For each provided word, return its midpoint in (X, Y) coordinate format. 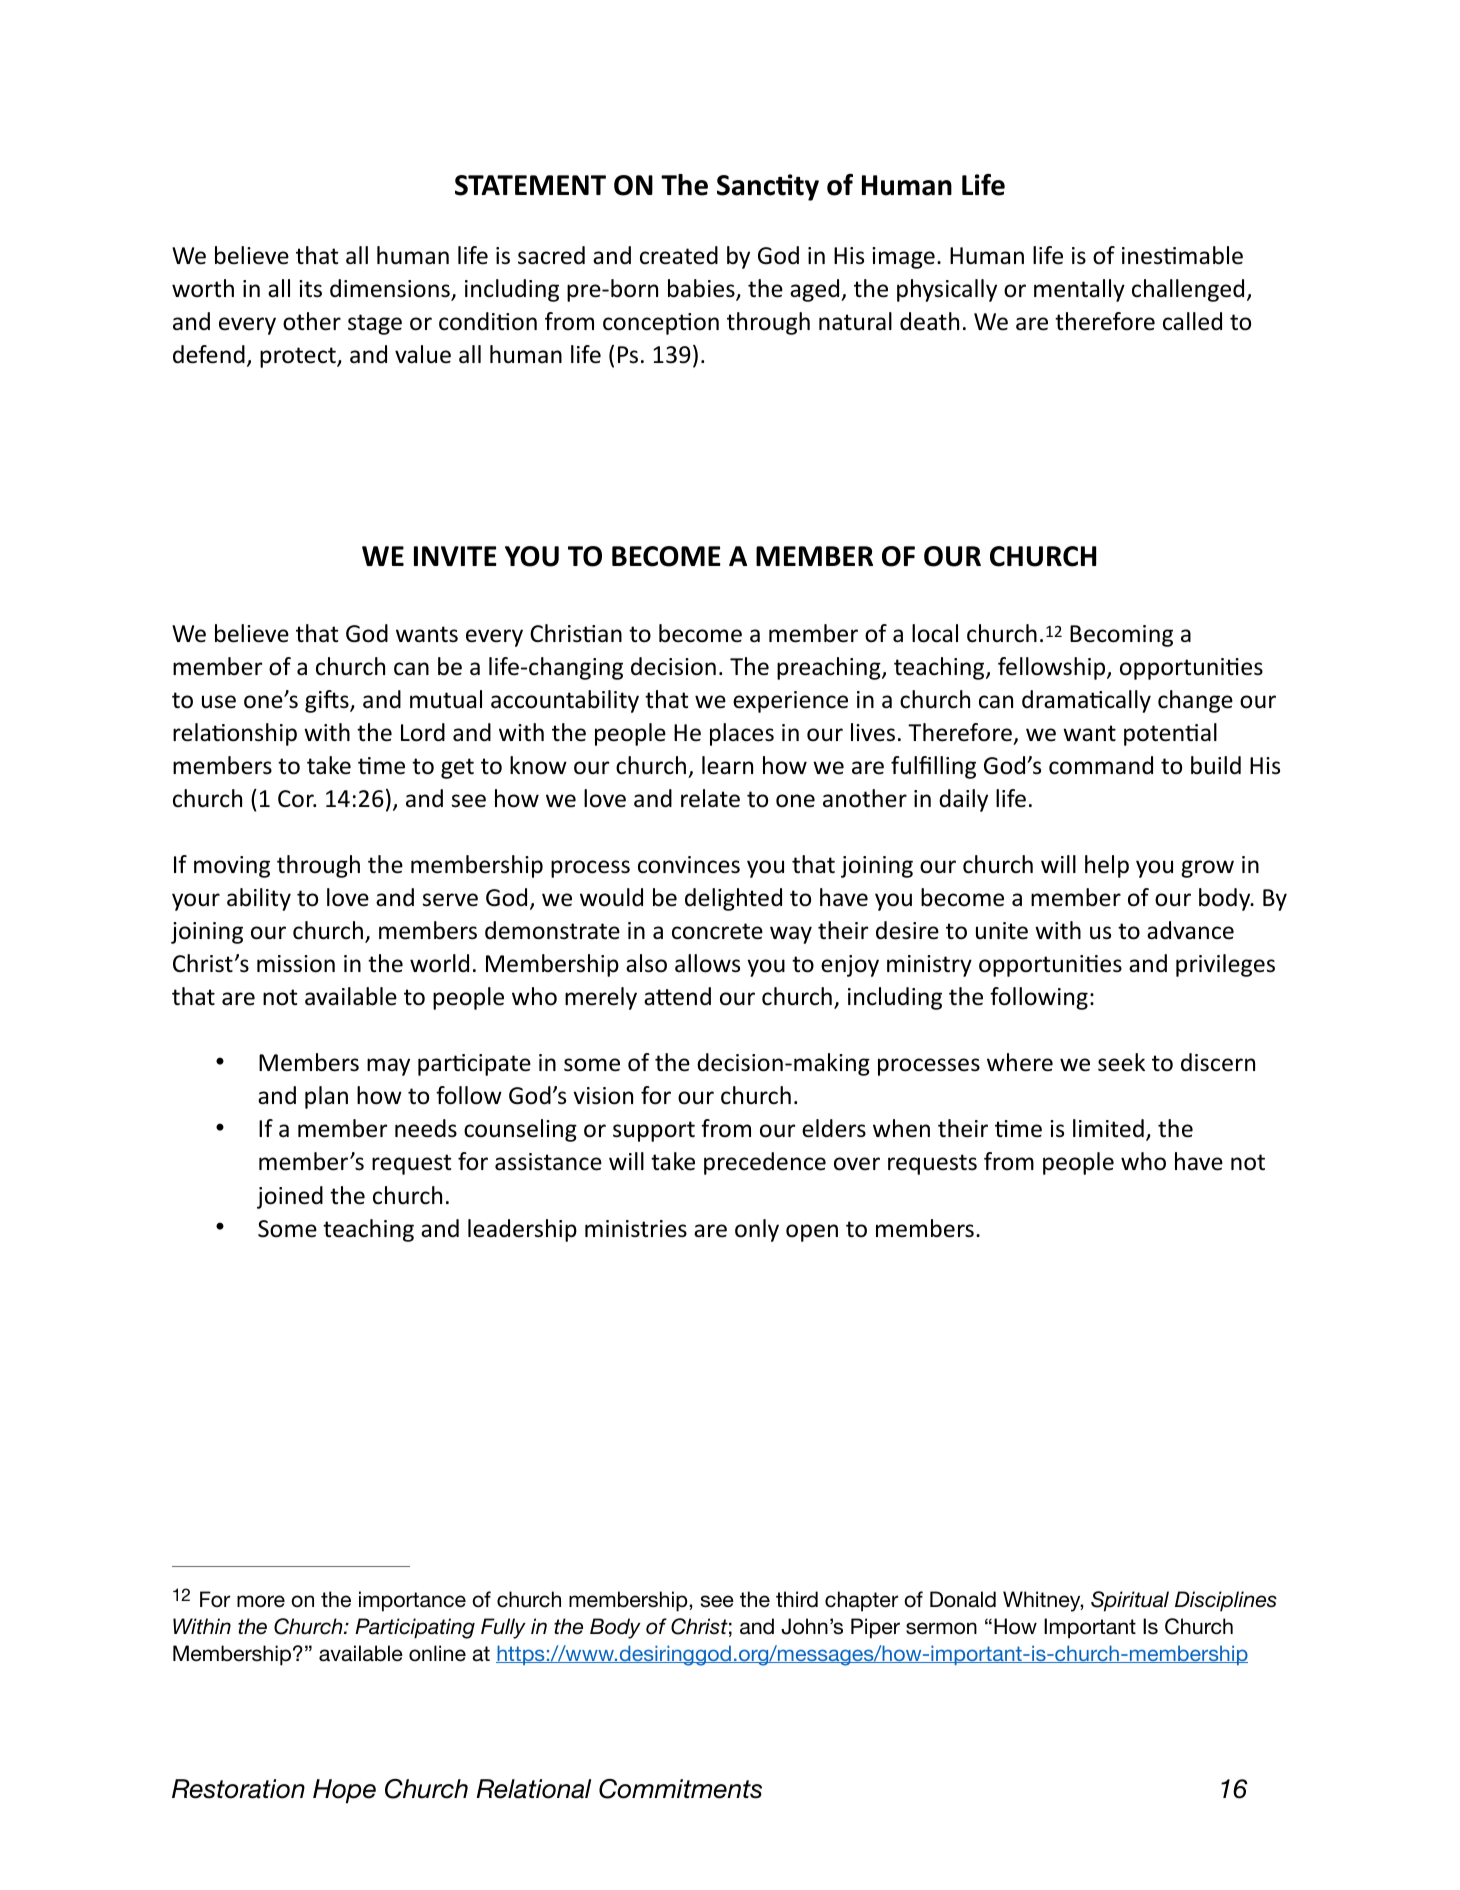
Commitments (680, 1789)
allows (707, 963)
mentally (1079, 290)
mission (296, 964)
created (679, 255)
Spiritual (1130, 1601)
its (310, 289)
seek (1121, 1062)
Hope (344, 1791)
